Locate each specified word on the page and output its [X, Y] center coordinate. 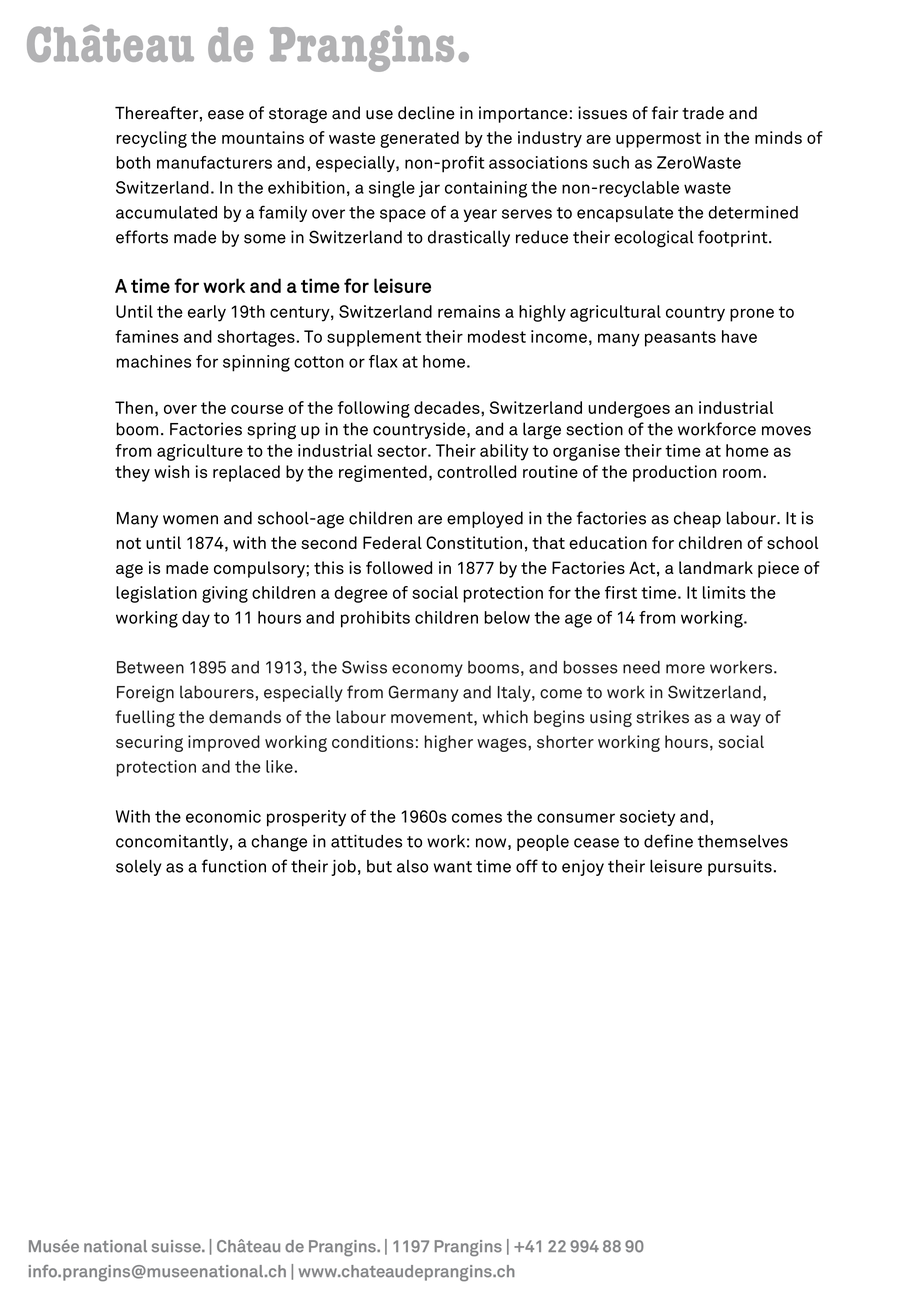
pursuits [740, 868]
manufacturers [214, 162]
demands [245, 717]
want [453, 867]
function [234, 866]
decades [448, 407]
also [412, 866]
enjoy [583, 868]
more [685, 669]
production [675, 473]
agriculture [200, 452]
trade [703, 113]
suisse [177, 1246]
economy [427, 670]
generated [419, 139]
